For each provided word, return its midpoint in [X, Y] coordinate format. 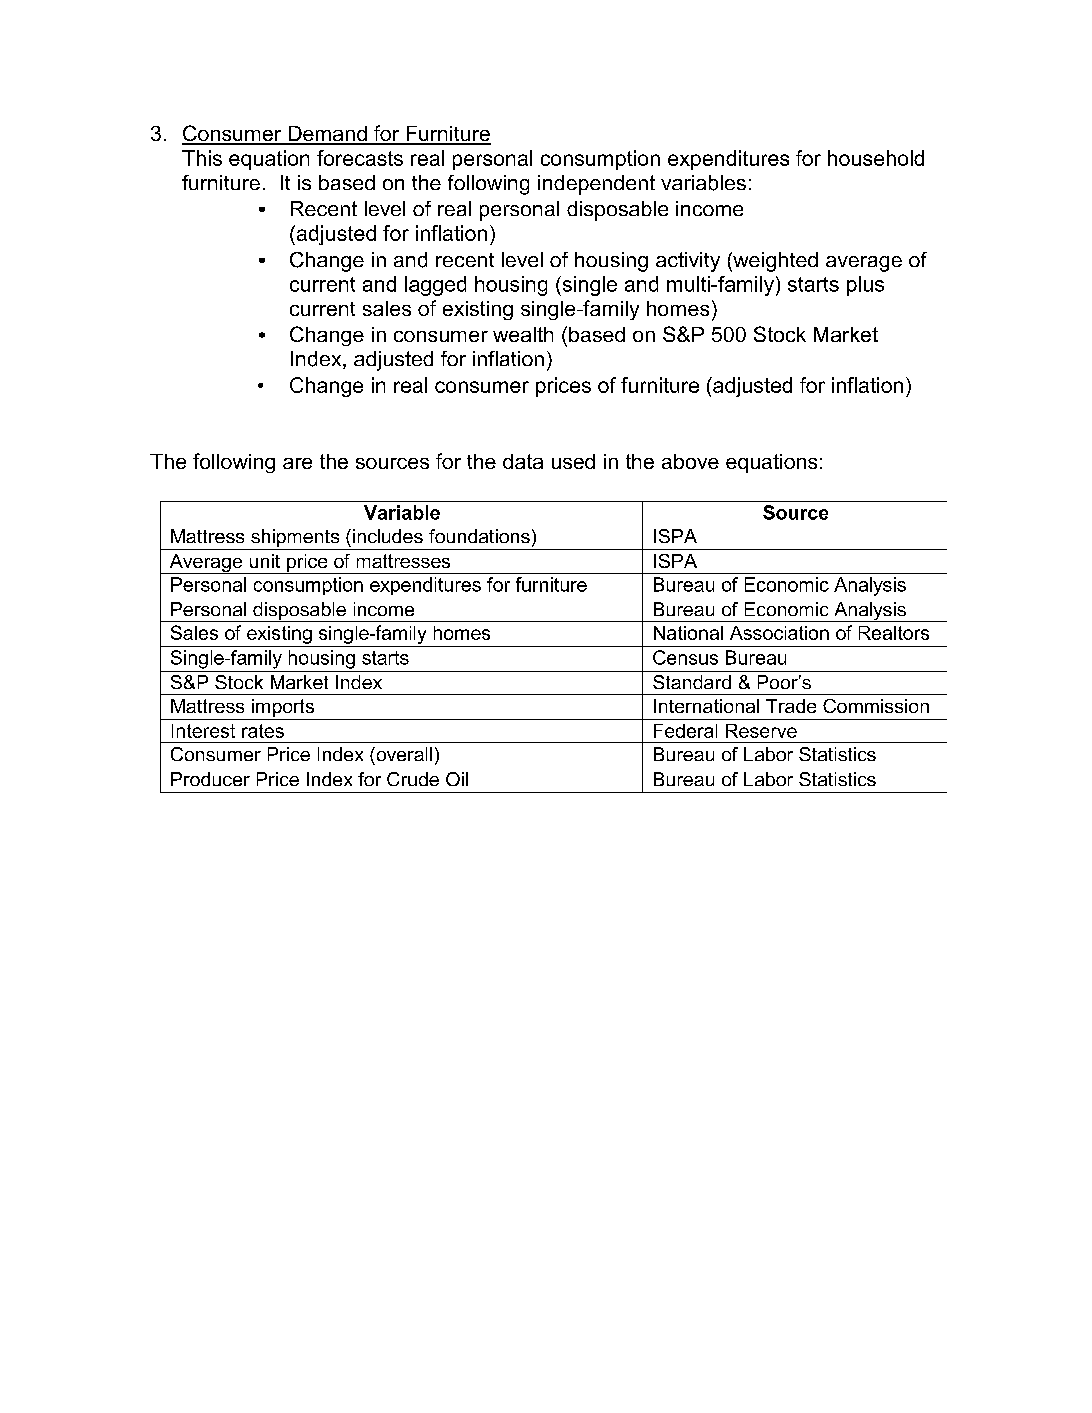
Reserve [761, 731]
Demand [327, 135]
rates [263, 731]
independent [596, 185]
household [876, 158]
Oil [457, 779]
